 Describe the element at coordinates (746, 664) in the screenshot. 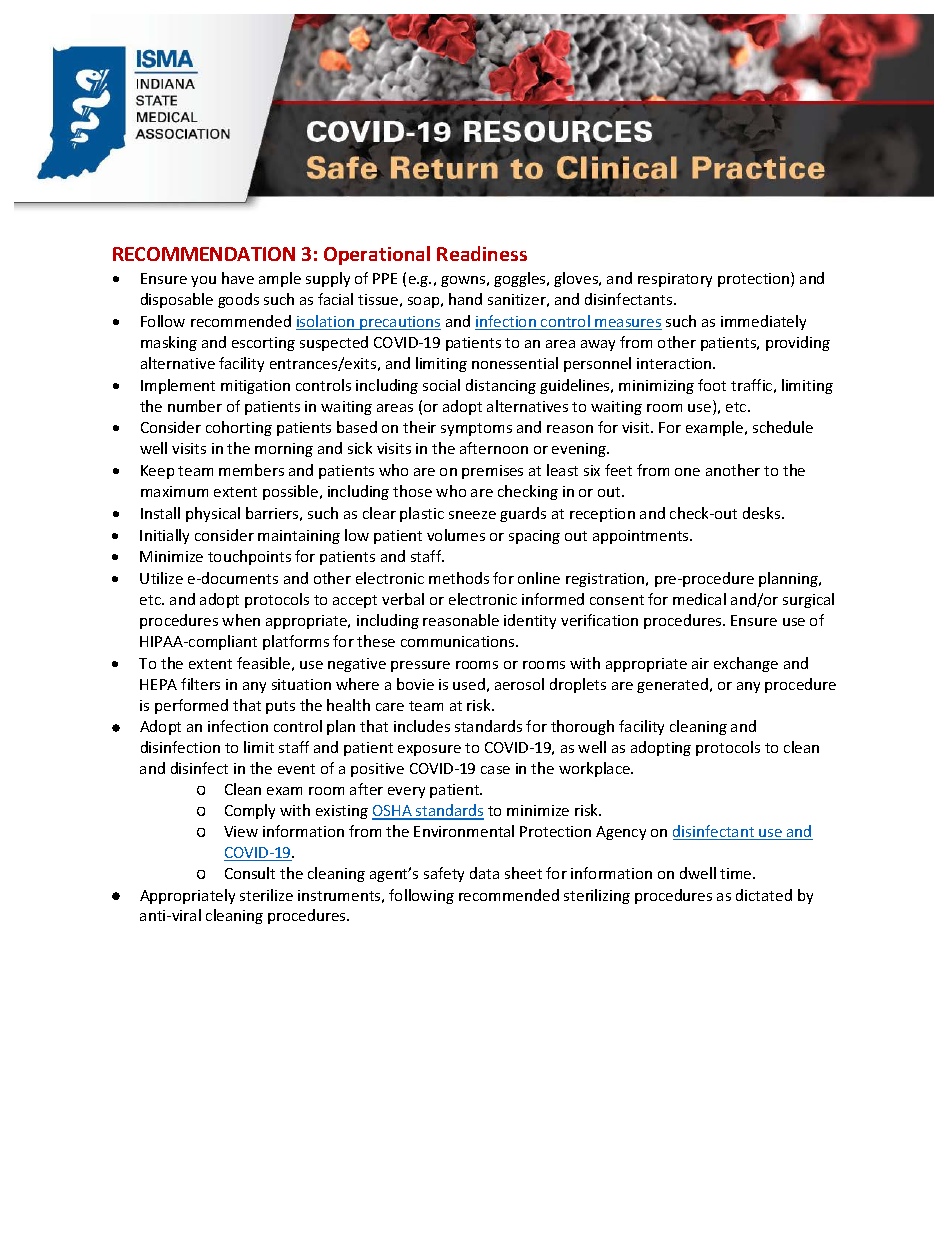

I see `exchange` at that location.
